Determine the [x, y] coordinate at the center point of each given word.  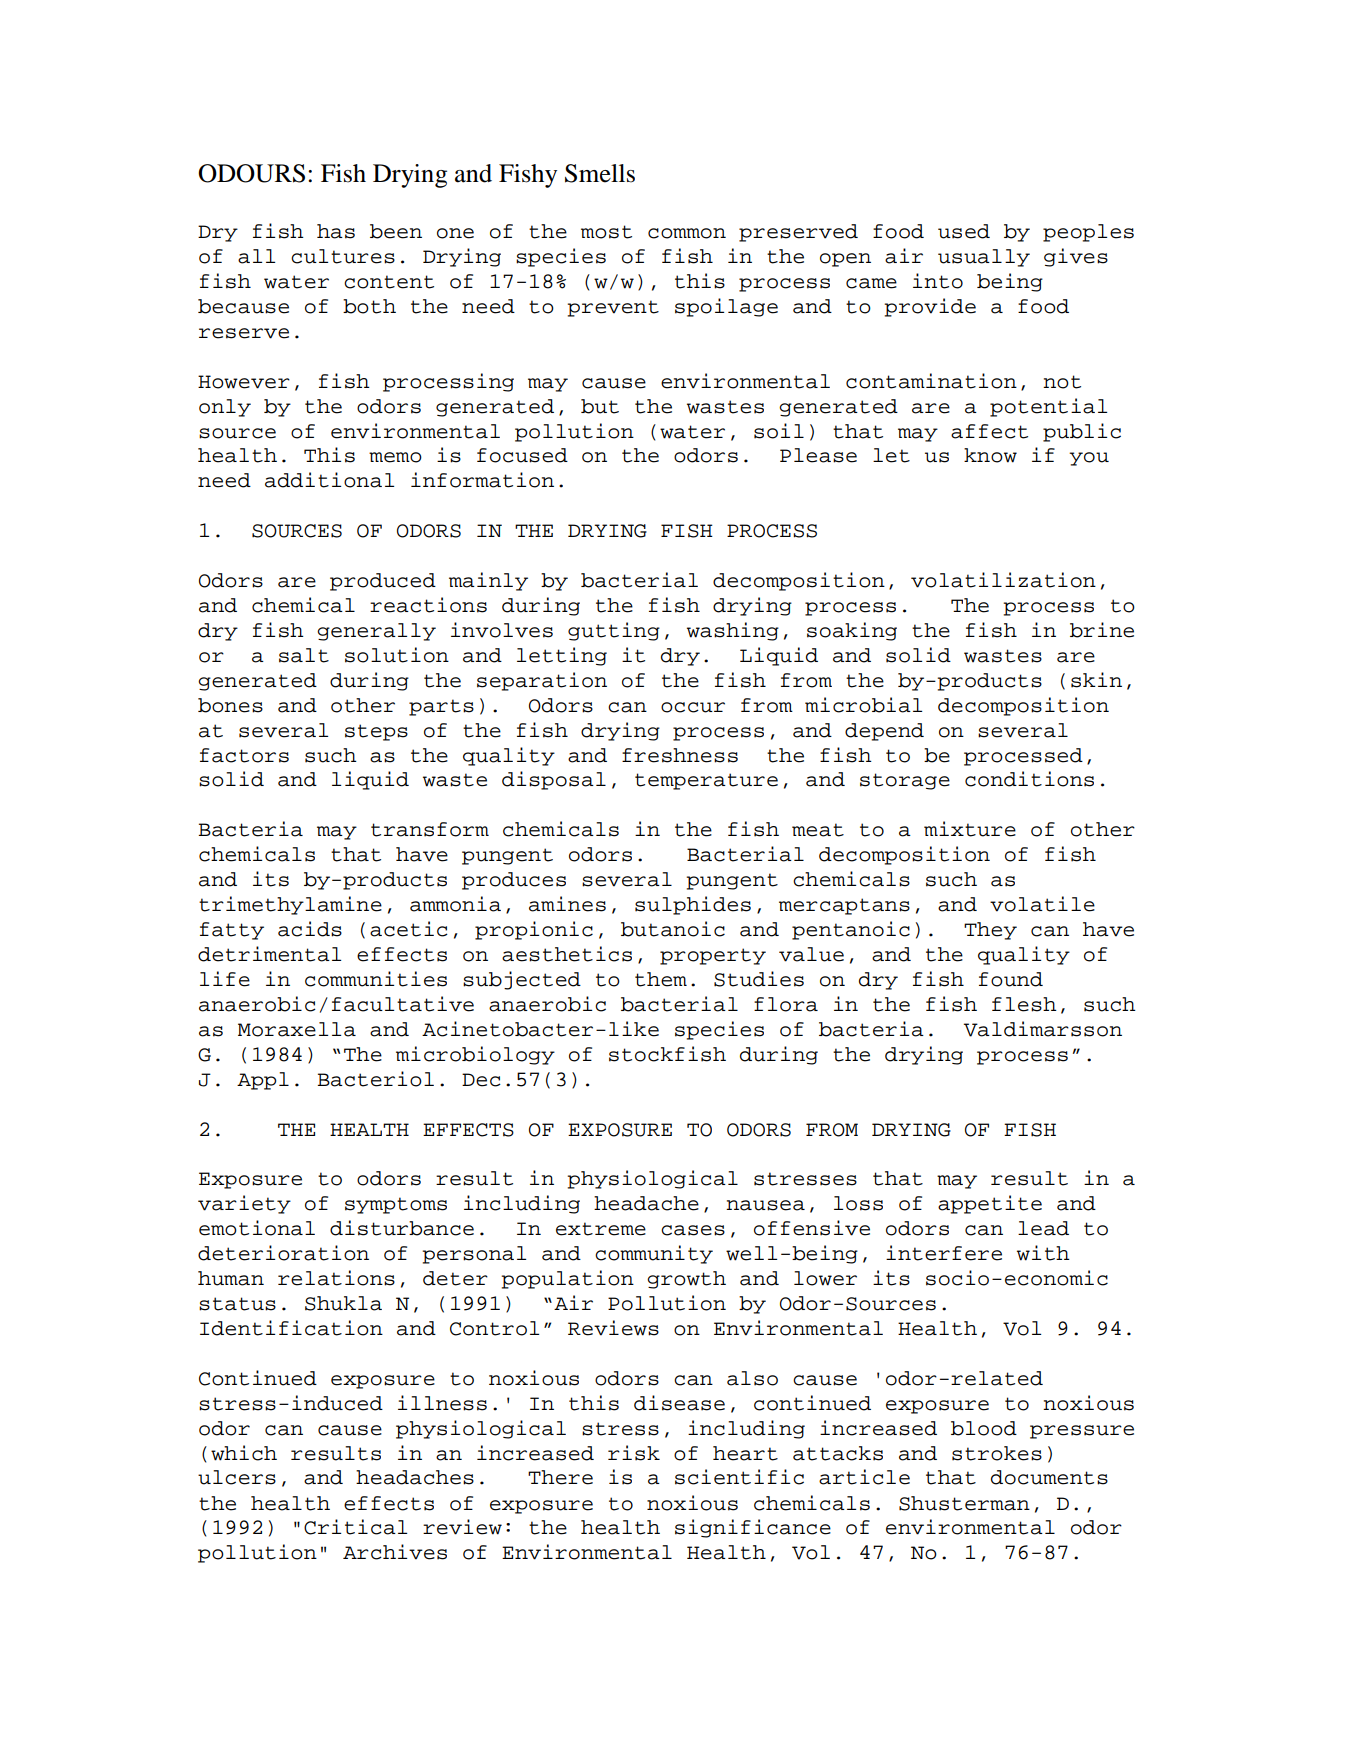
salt [304, 655]
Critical [355, 1527]
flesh [1024, 1004]
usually [984, 258]
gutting [614, 631]
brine [1102, 630]
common [687, 233]
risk [634, 1453]
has [336, 231]
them [661, 979]
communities [376, 979]
